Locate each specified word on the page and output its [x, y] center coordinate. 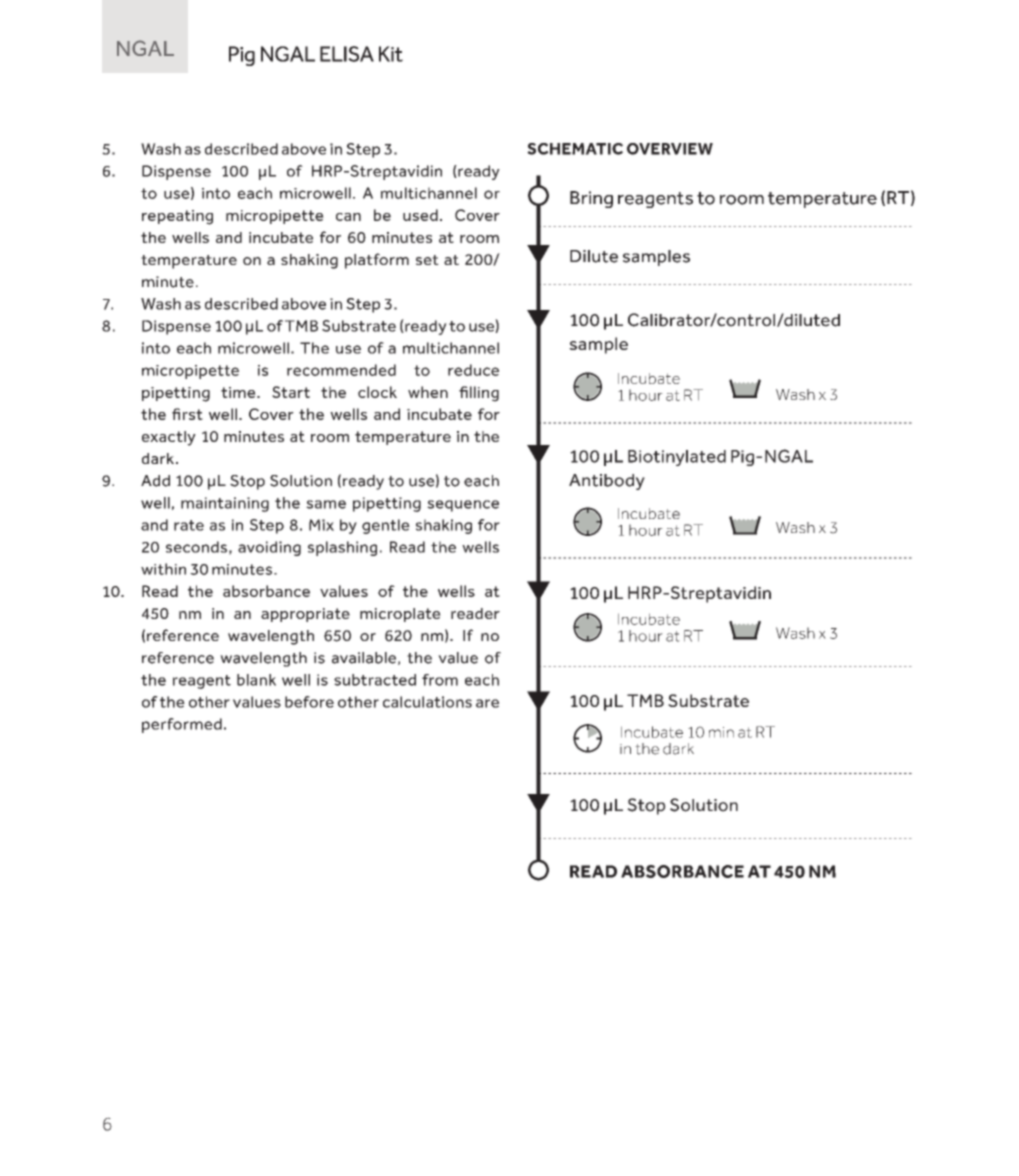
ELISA [347, 54]
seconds [196, 547]
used [420, 215]
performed [182, 725]
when [428, 392]
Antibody [607, 482]
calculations [427, 702]
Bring [591, 199]
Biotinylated [677, 458]
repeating [177, 217]
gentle [386, 526]
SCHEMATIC [575, 149]
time [239, 392]
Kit [391, 54]
